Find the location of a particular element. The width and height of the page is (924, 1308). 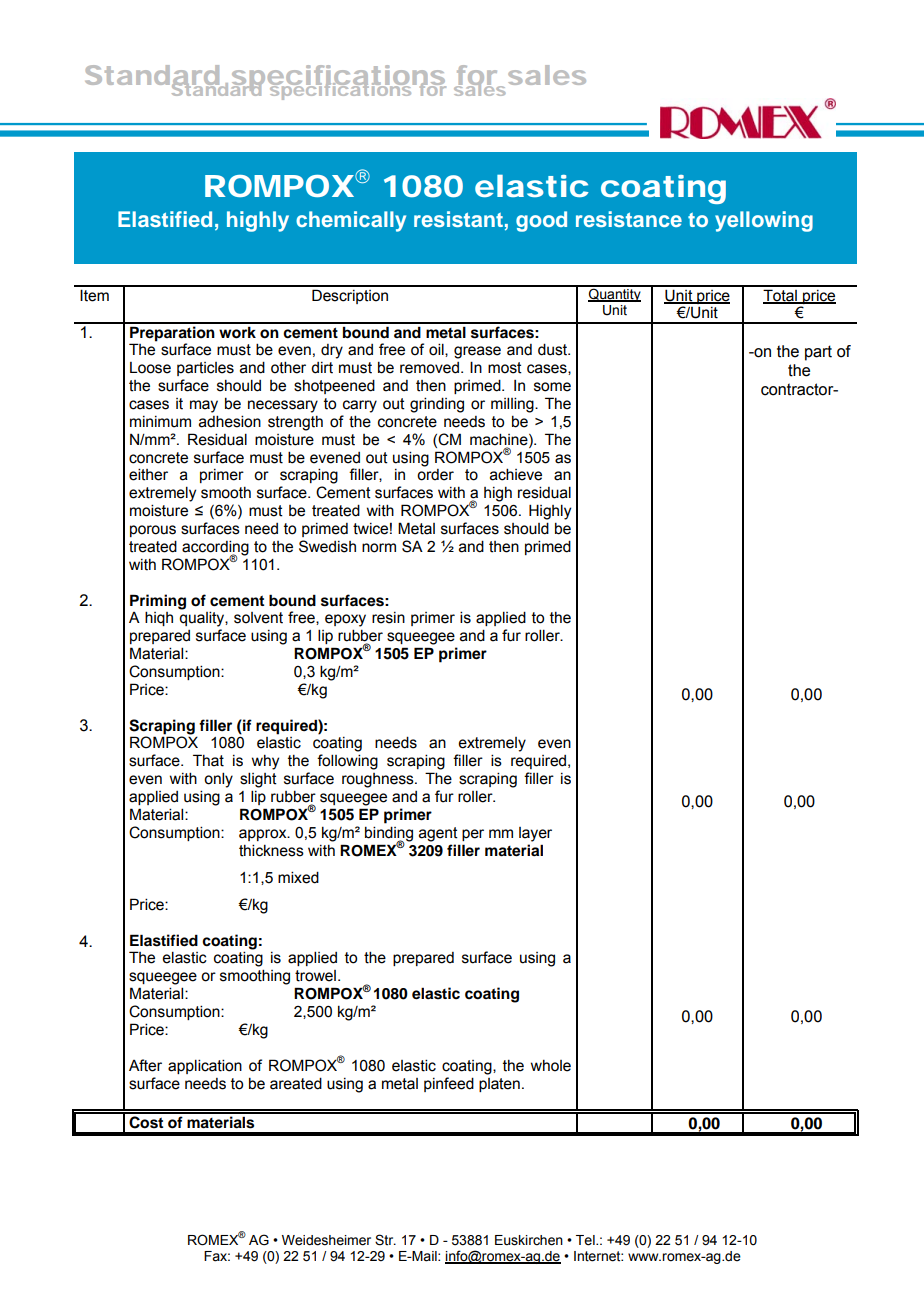

whole is located at coordinates (551, 1066).
